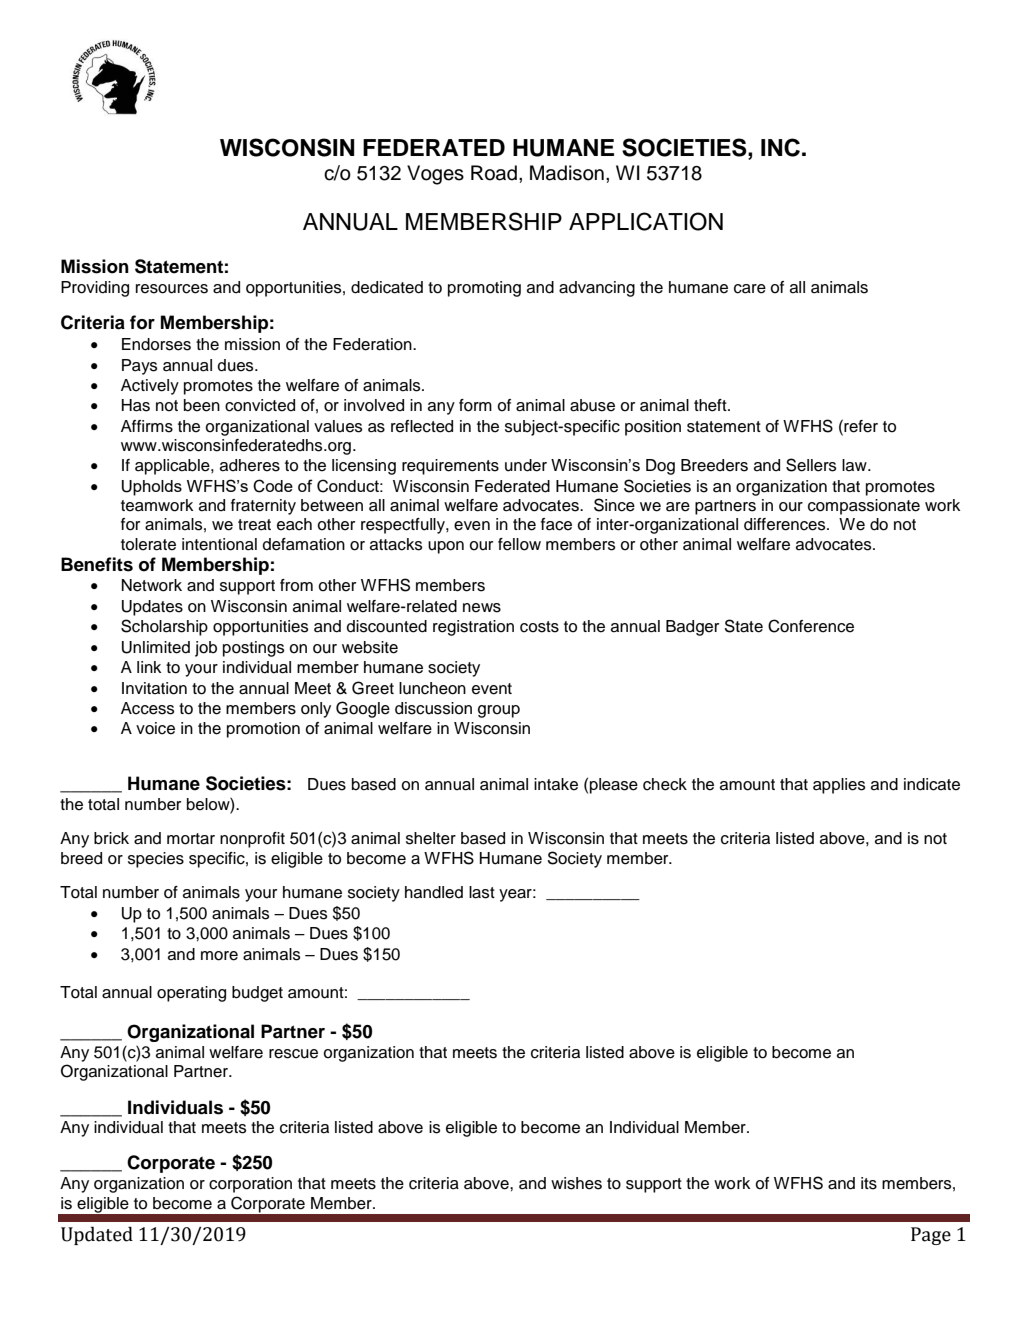 This image has height=1329, width=1027. Describe the element at coordinates (494, 173) in the image. I see `Road` at that location.
